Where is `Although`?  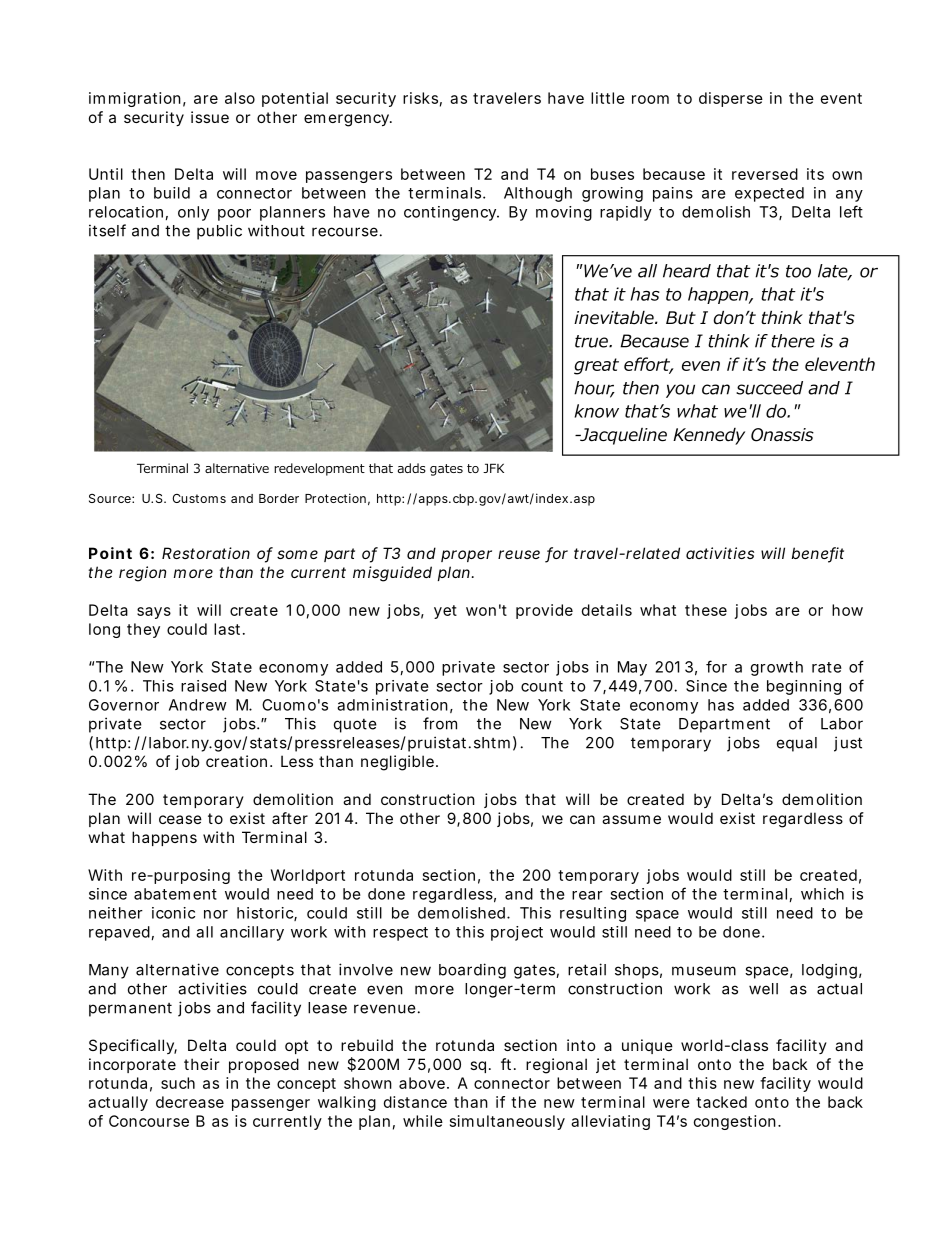 Although is located at coordinates (538, 194).
